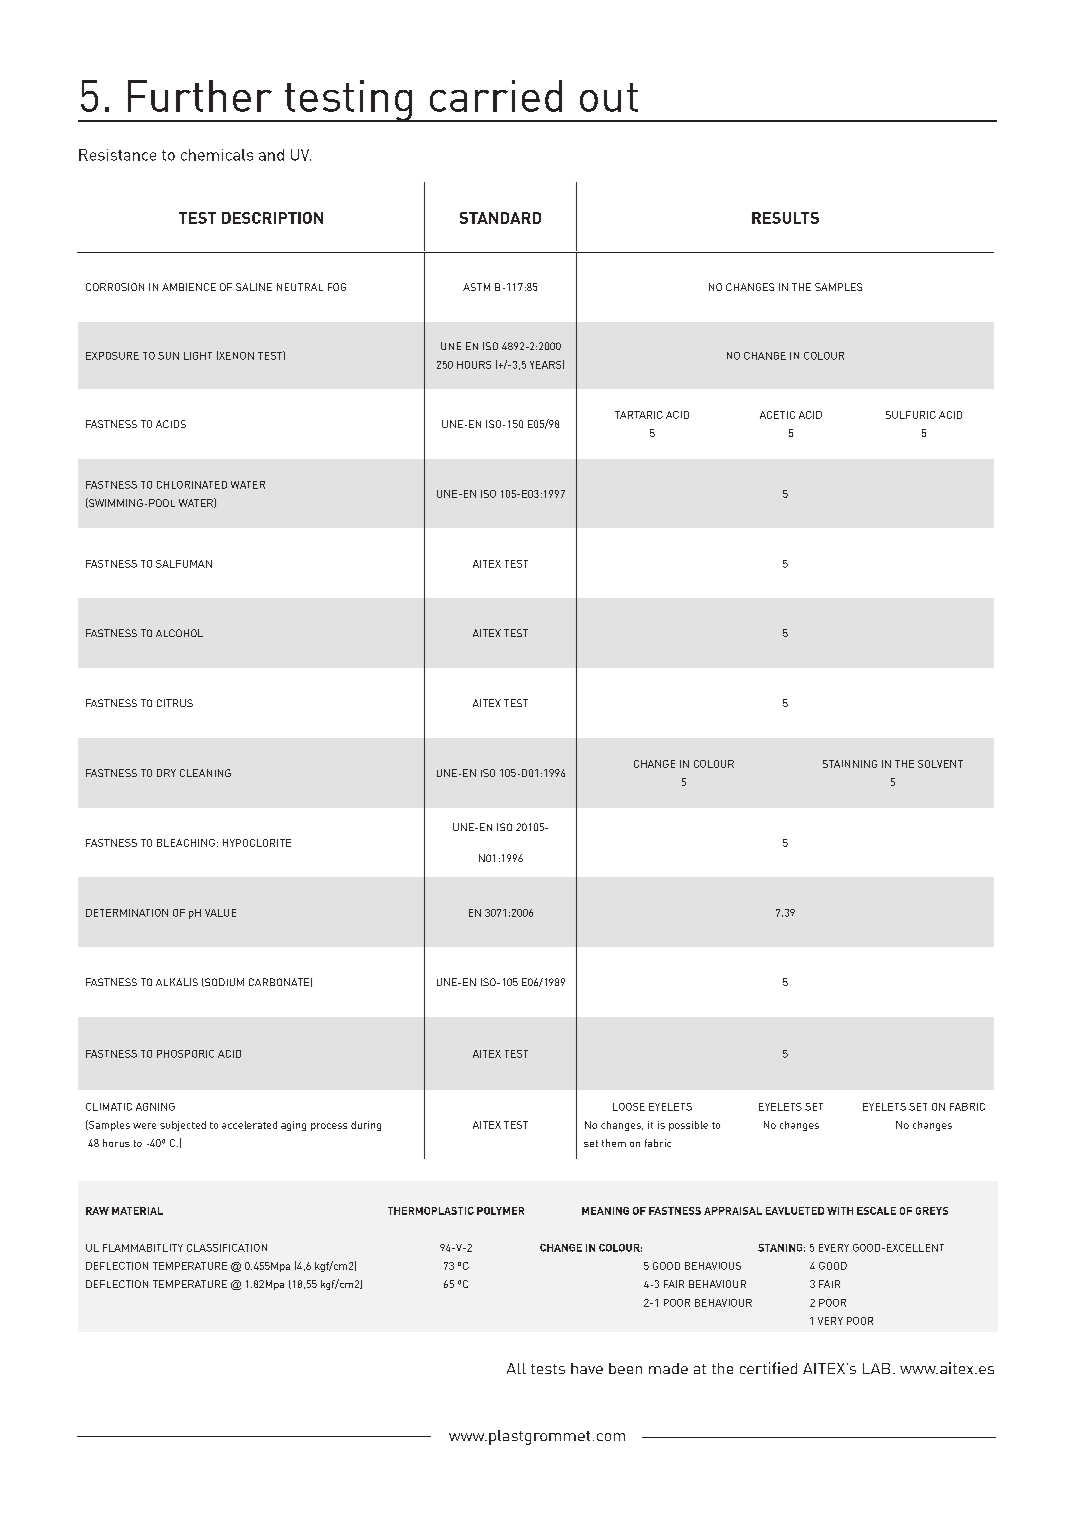  What do you see at coordinates (876, 1368) in the screenshot?
I see `LAB` at bounding box center [876, 1368].
